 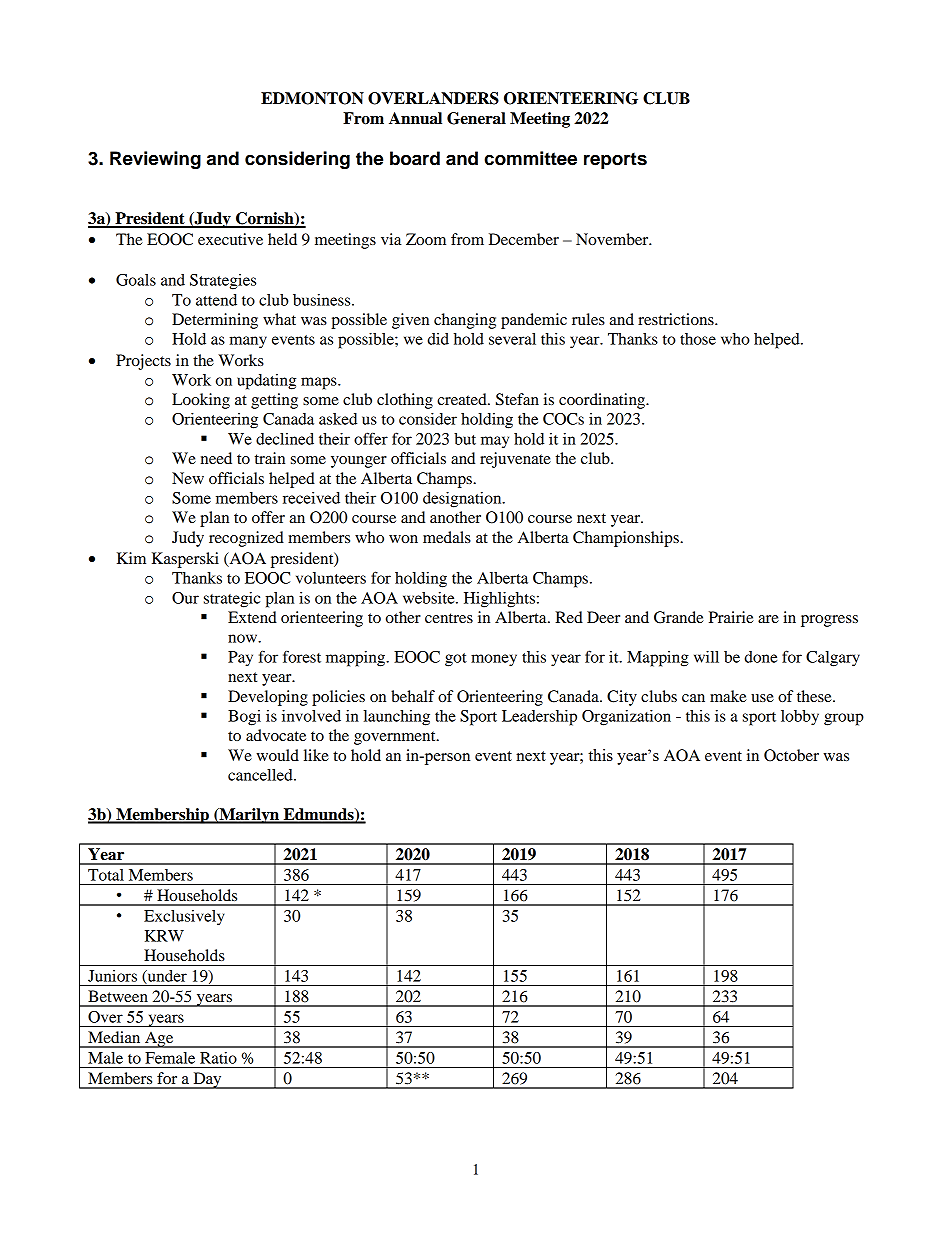 What do you see at coordinates (207, 1080) in the screenshot?
I see `Day` at bounding box center [207, 1080].
